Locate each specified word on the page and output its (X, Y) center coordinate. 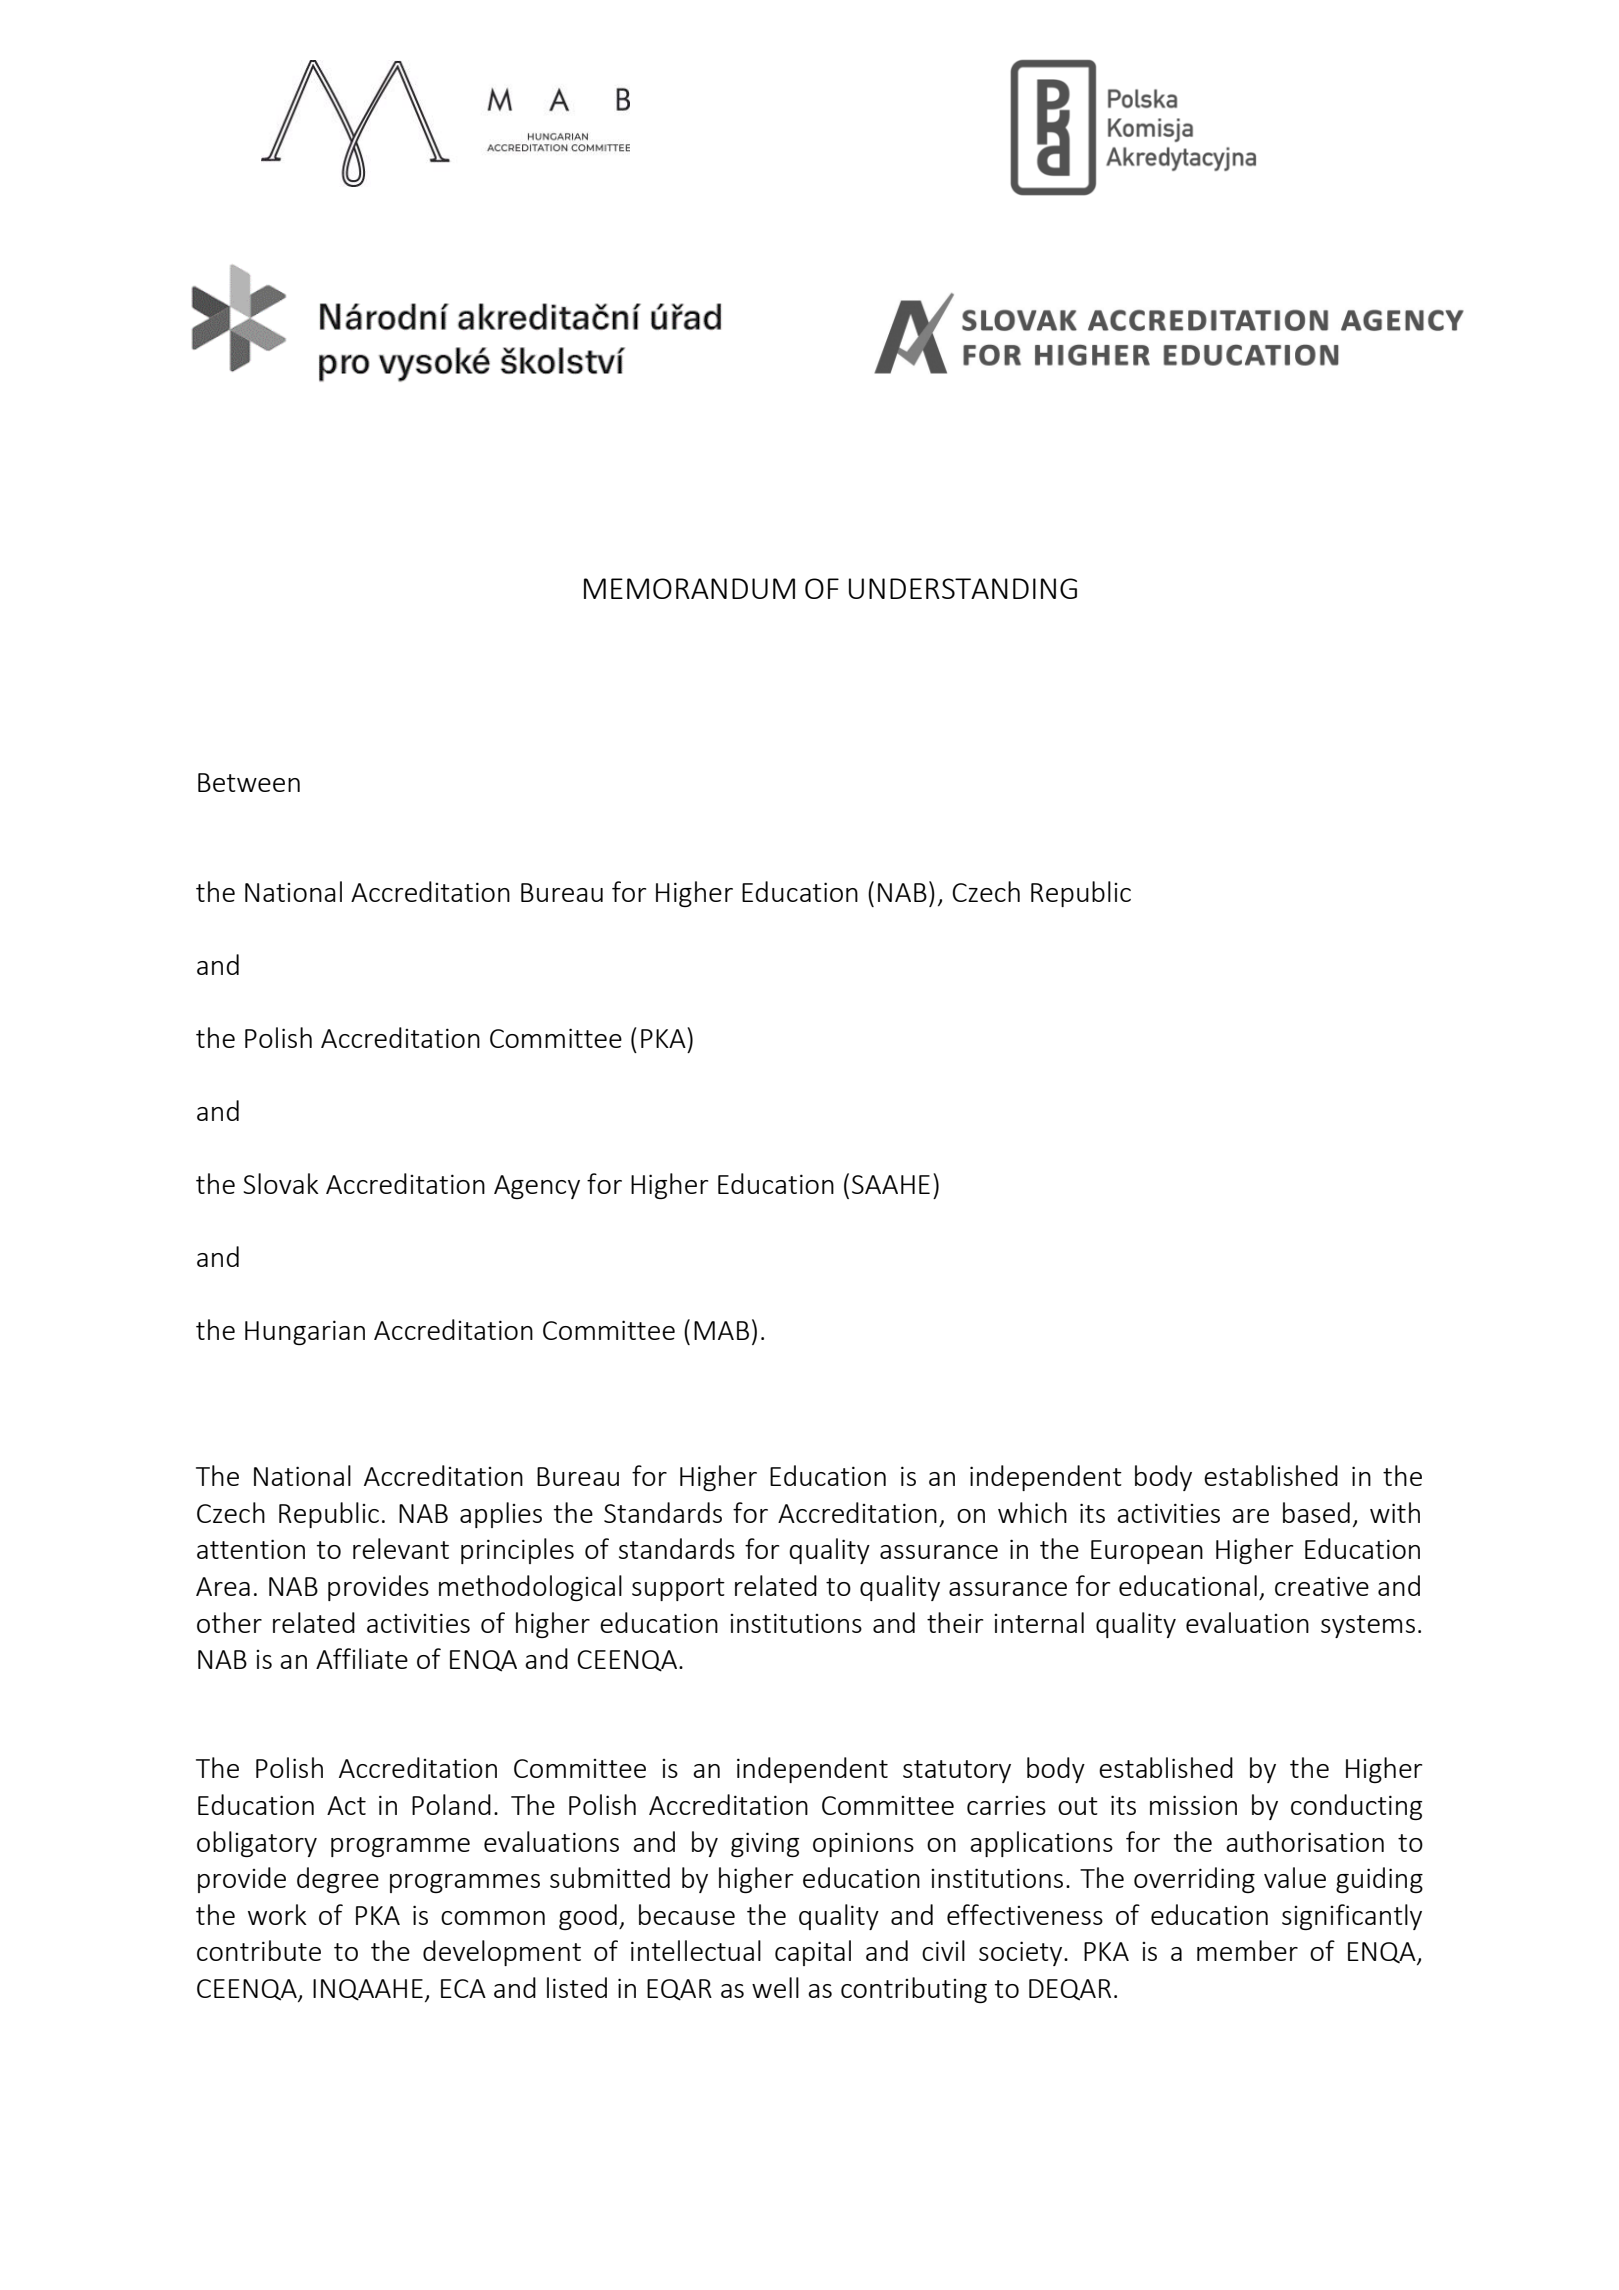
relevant (401, 1548)
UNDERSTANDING (963, 588)
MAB (721, 1330)
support (678, 1589)
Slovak (281, 1183)
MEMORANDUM (689, 588)
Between (249, 782)
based (1316, 1512)
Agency (537, 1187)
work (277, 1914)
